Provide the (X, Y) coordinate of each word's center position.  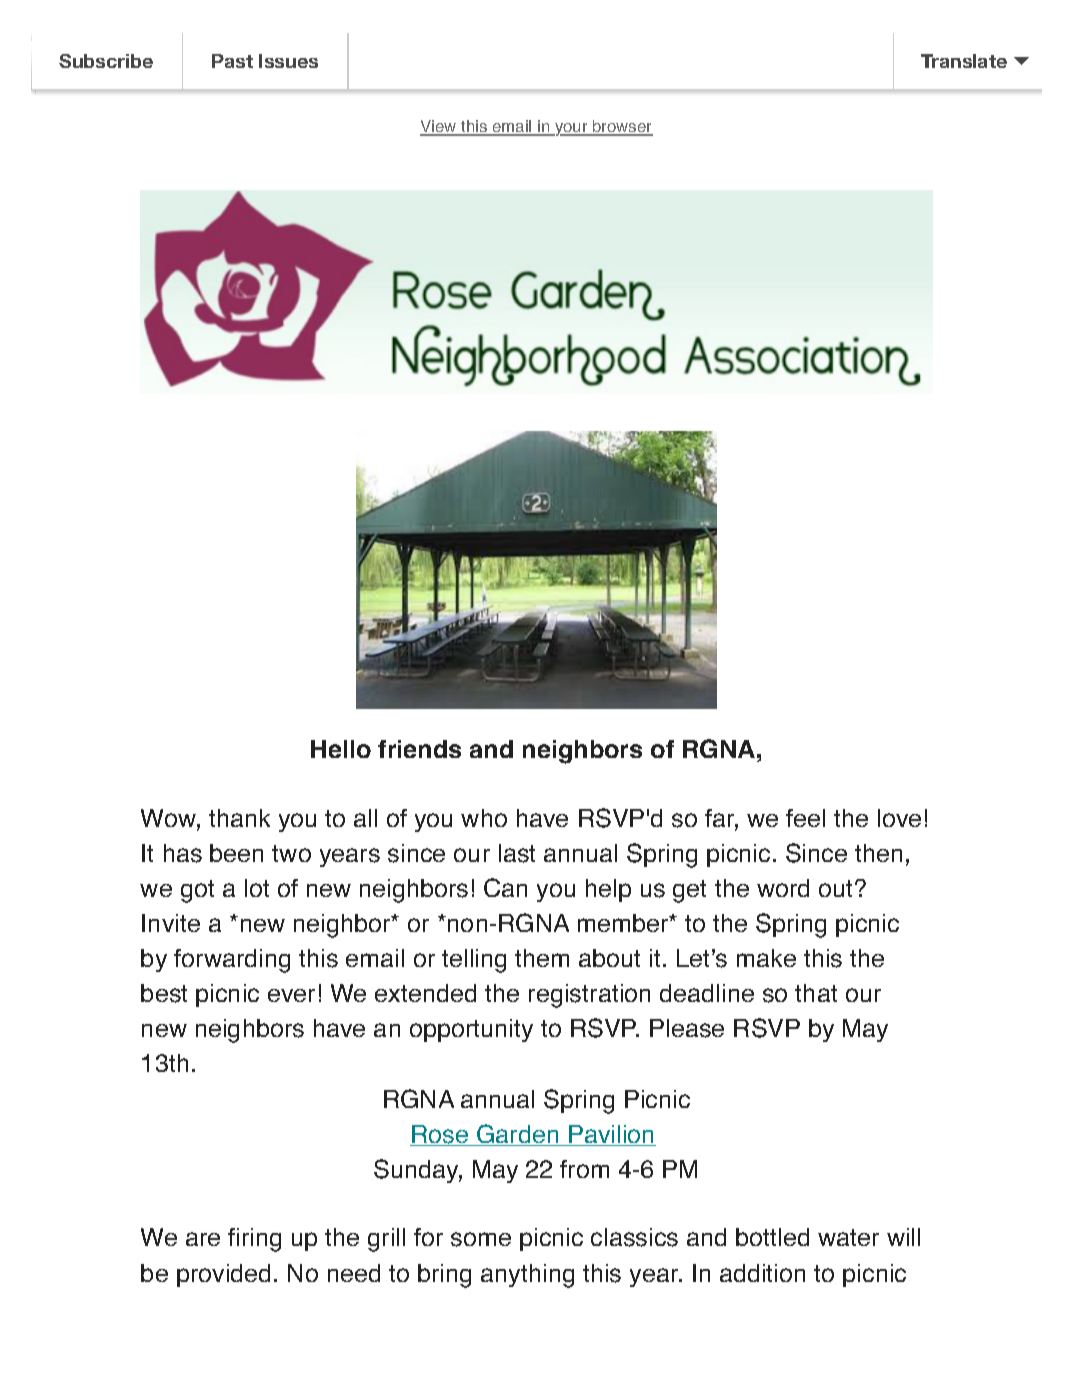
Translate (964, 61)
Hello (341, 749)
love (899, 818)
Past (232, 61)
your (571, 129)
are (203, 1239)
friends (419, 749)
